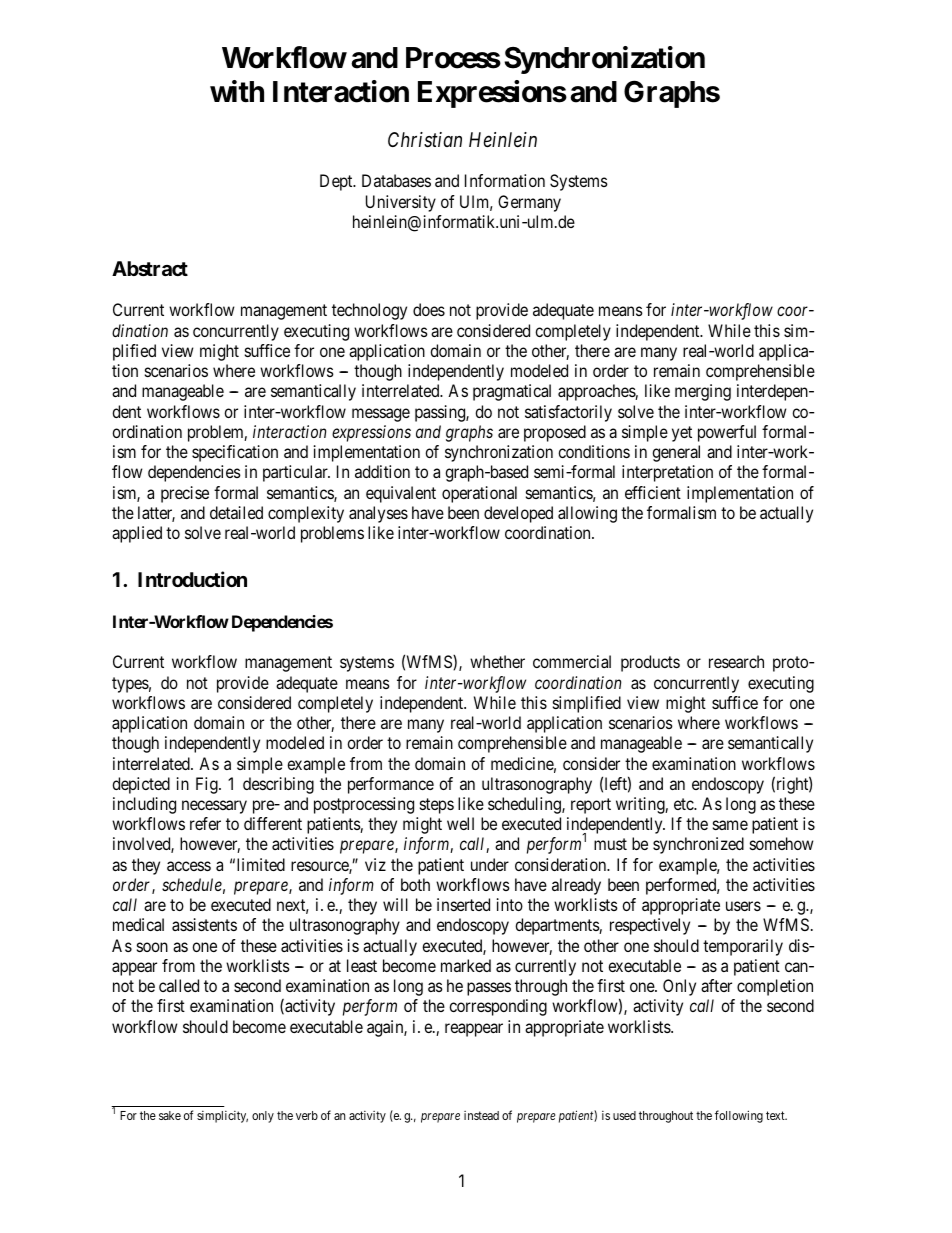  What do you see at coordinates (650, 663) in the screenshot?
I see `products` at bounding box center [650, 663].
